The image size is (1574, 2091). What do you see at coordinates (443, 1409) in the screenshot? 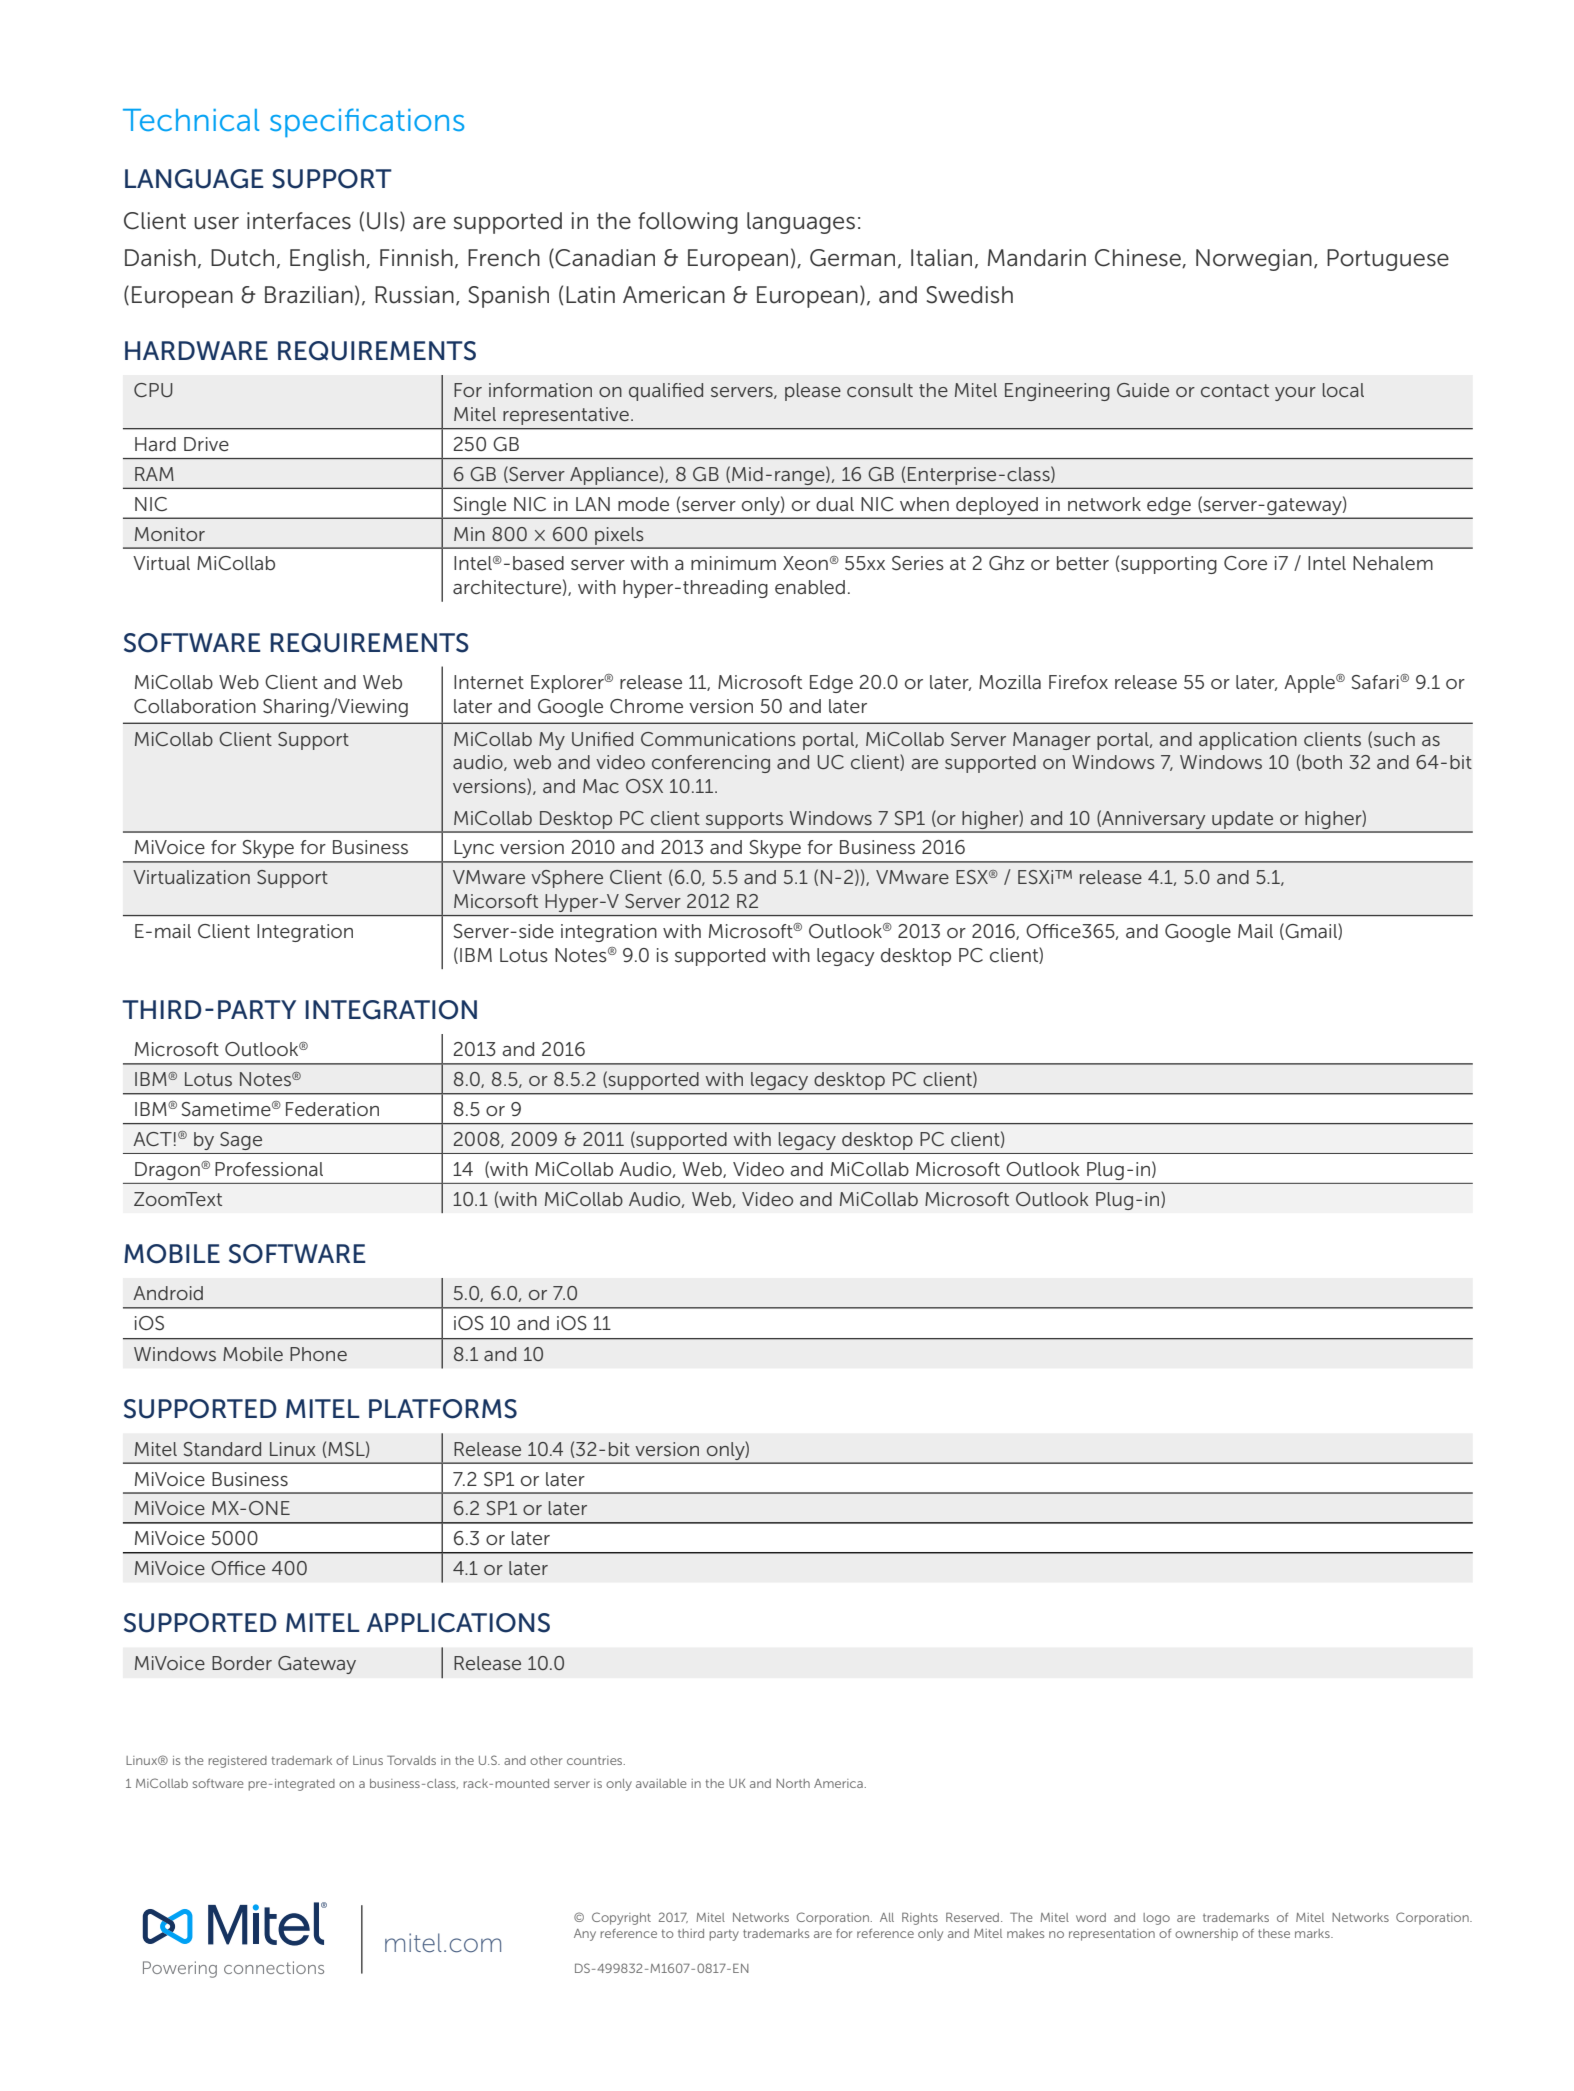
I see `PLATFORMS` at bounding box center [443, 1409].
